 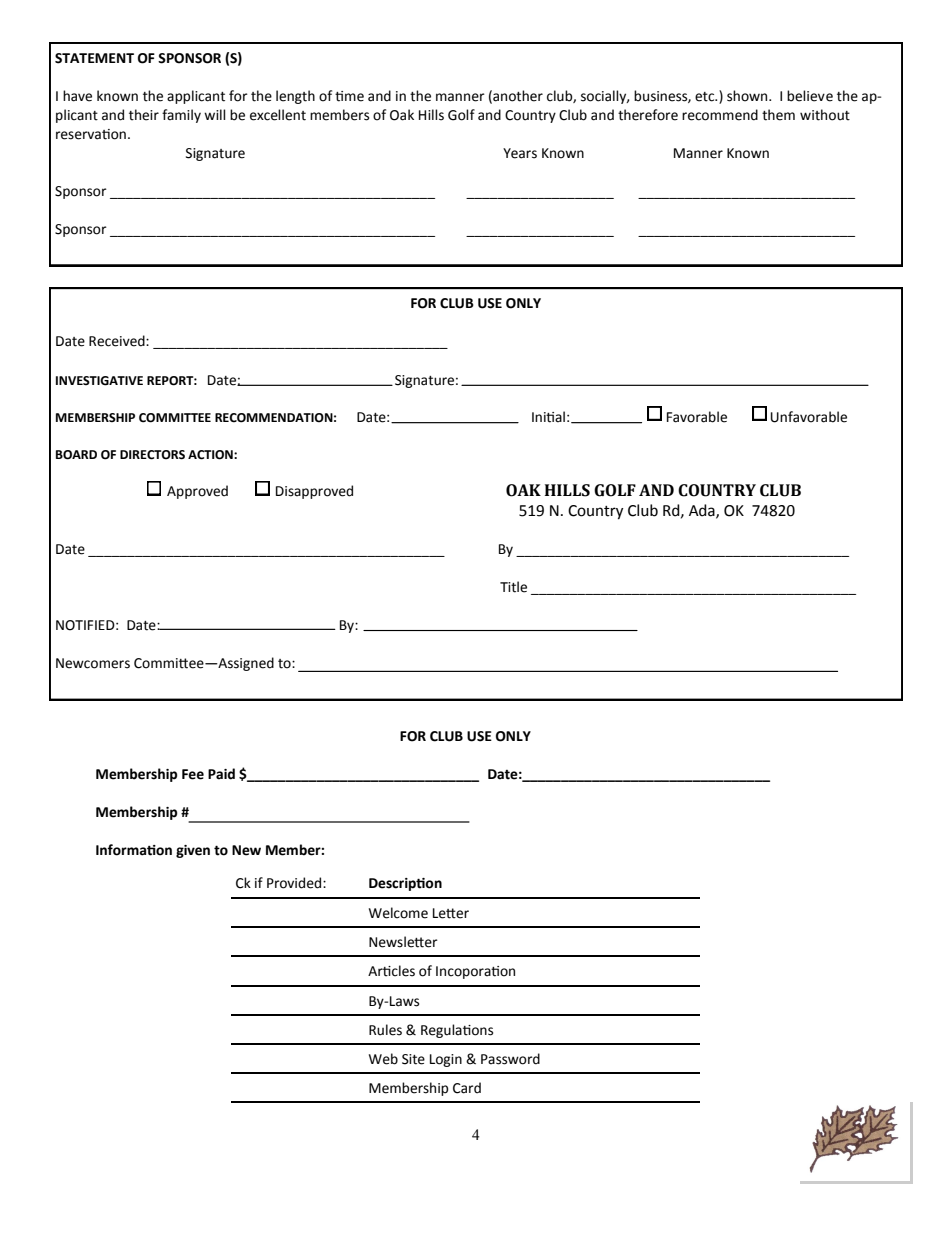 What do you see at coordinates (748, 96) in the page?
I see `shown` at bounding box center [748, 96].
